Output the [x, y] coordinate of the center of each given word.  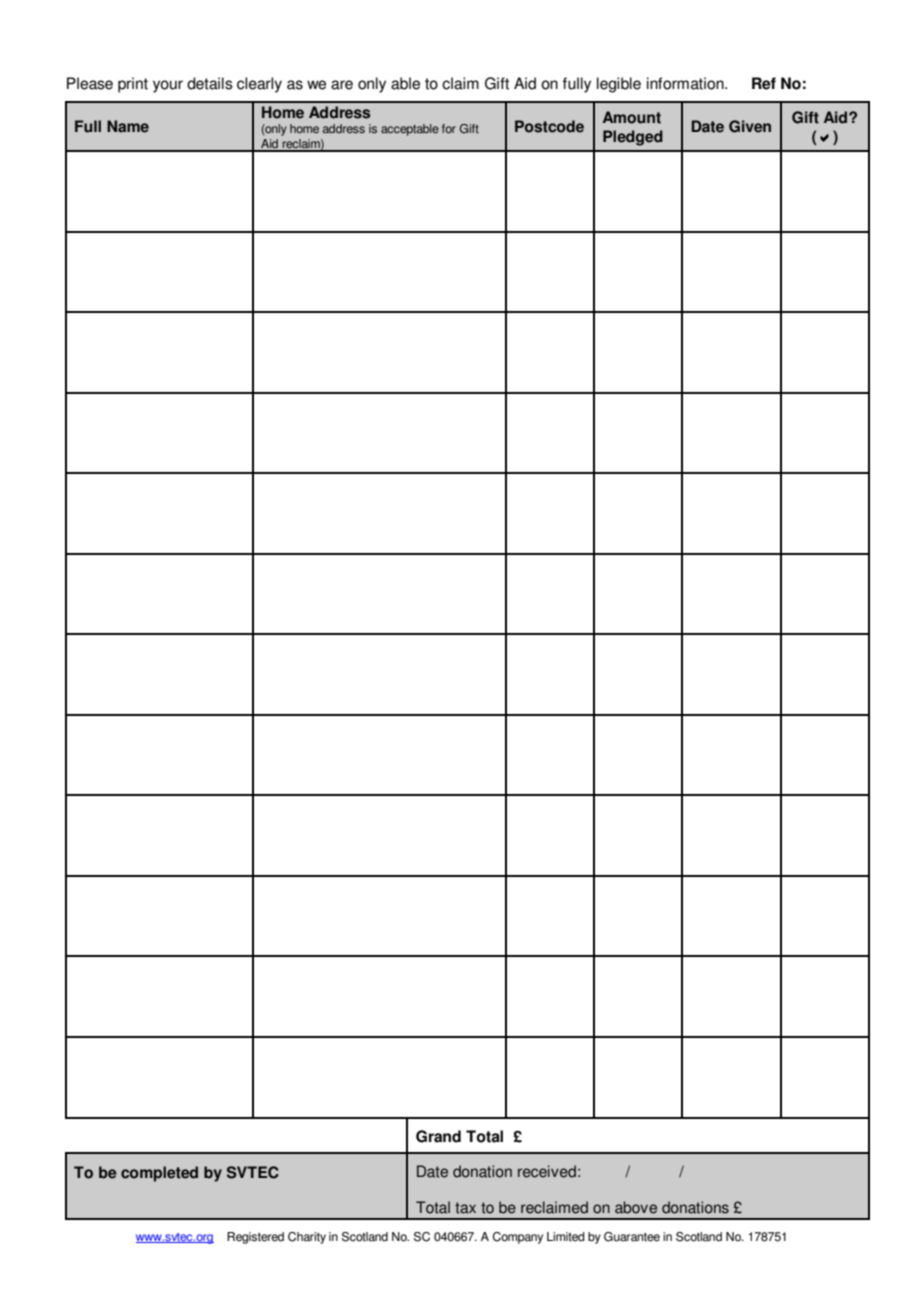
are [342, 85]
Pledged [633, 138]
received [547, 1171]
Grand [438, 1136]
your [168, 86]
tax [465, 1208]
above [636, 1207]
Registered [255, 1238]
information [686, 83]
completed [159, 1174]
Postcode [549, 126]
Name [128, 126]
